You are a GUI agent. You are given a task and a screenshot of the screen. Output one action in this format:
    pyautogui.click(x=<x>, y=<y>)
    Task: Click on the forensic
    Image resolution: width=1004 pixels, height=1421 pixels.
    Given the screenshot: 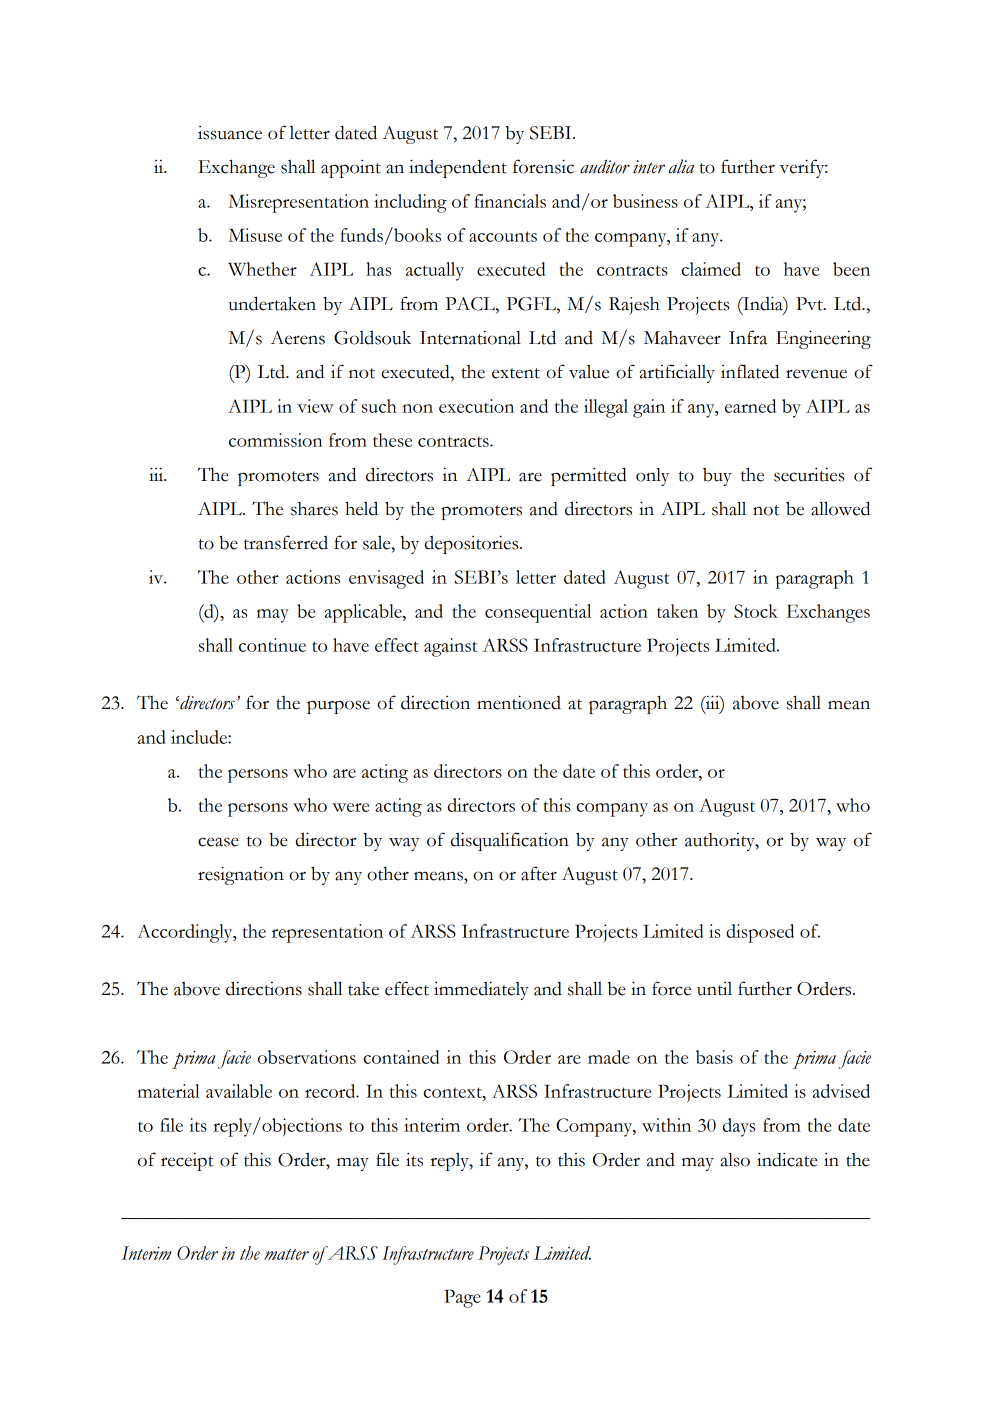 What is the action you would take?
    pyautogui.click(x=543, y=166)
